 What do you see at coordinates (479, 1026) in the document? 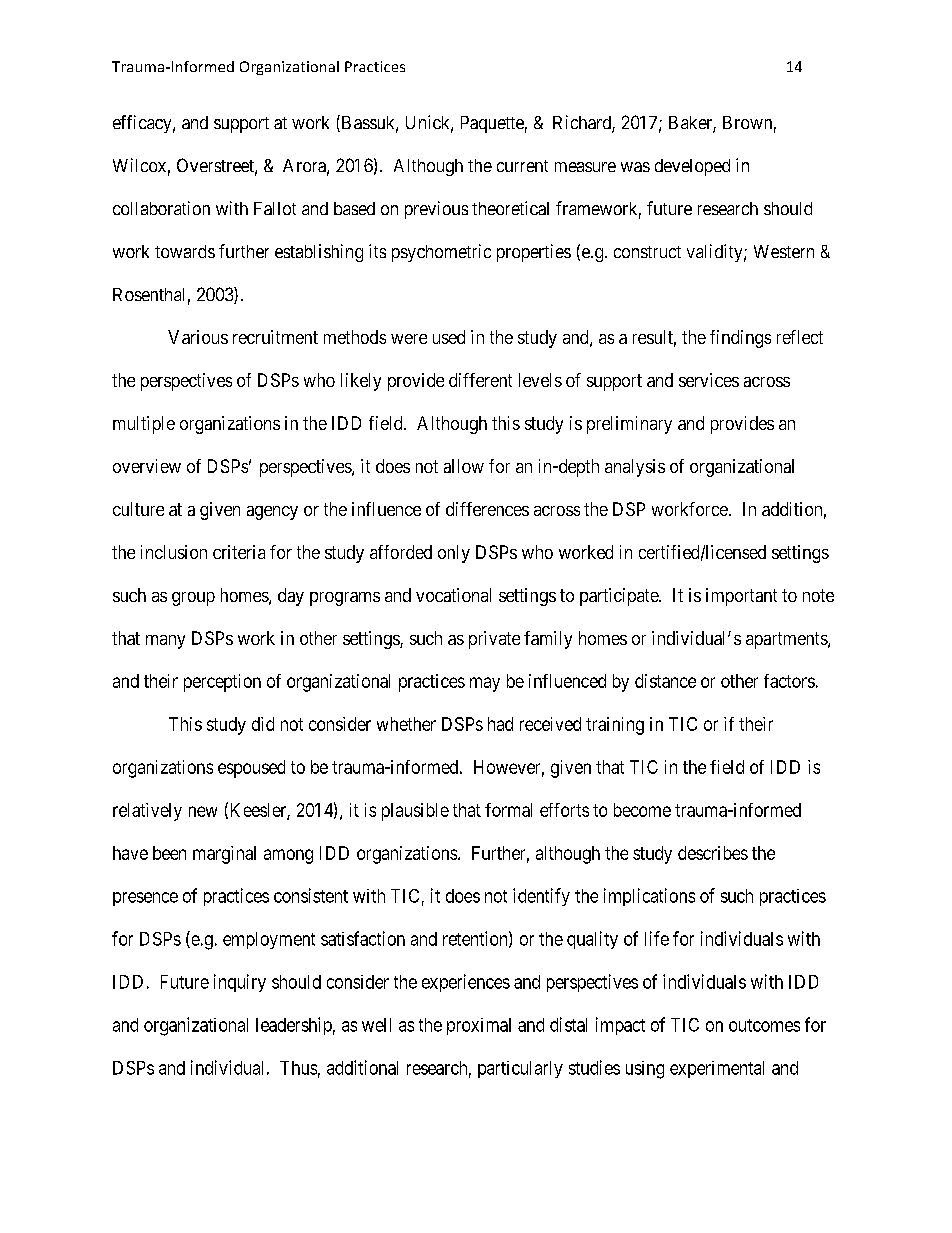
I see `proximal` at bounding box center [479, 1026].
